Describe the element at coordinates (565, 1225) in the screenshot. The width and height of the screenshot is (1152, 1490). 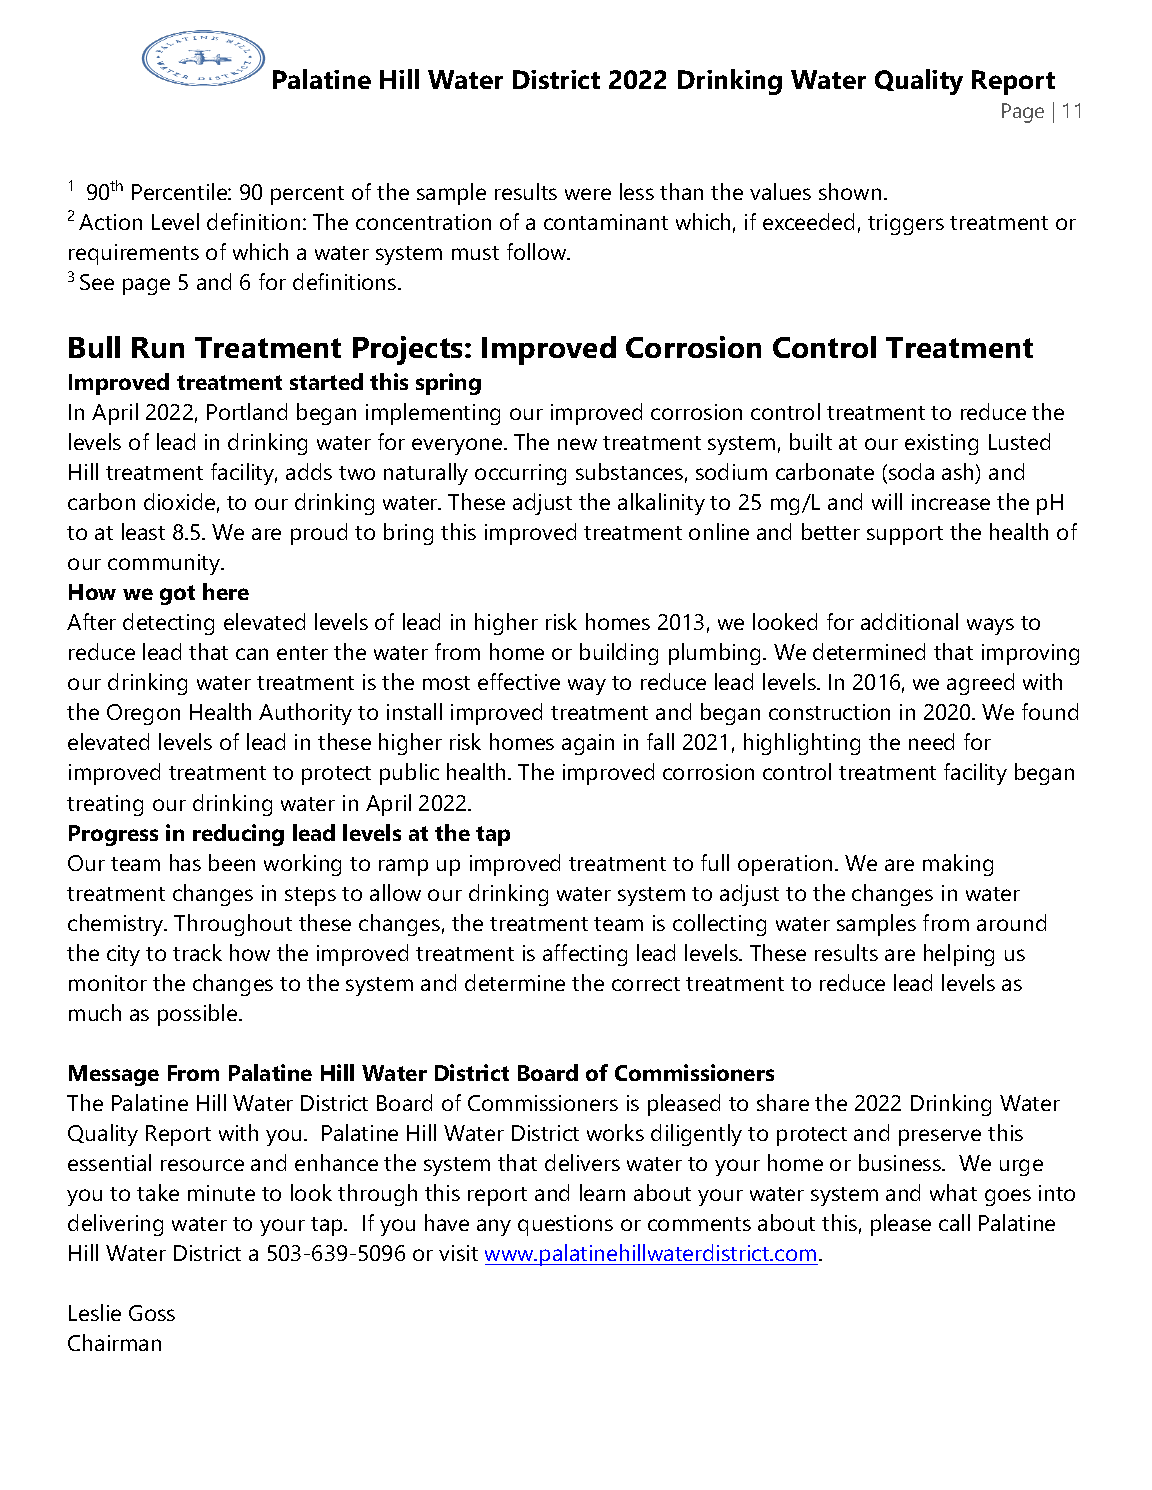
I see `questions` at that location.
